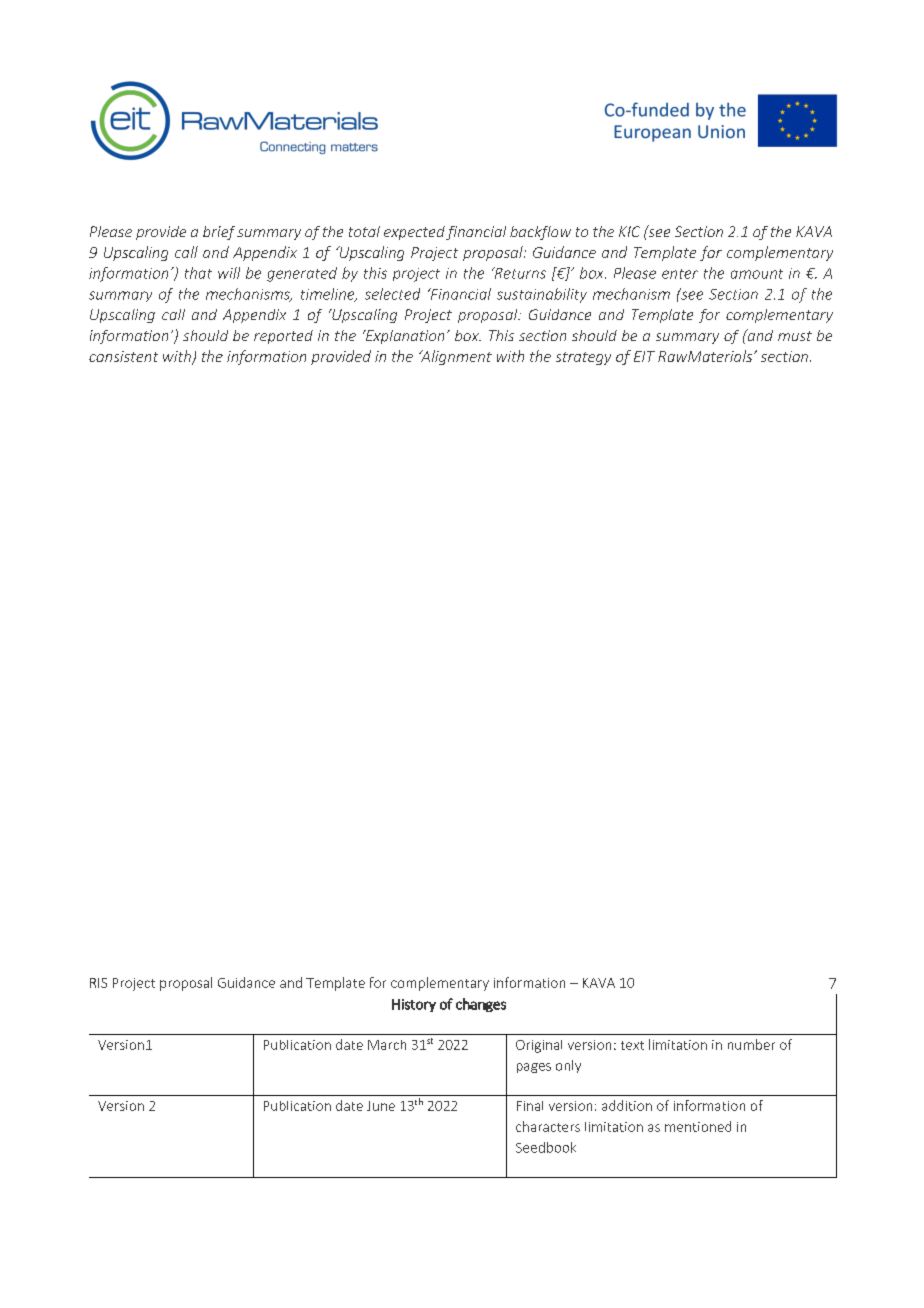 This screenshot has height=1308, width=924. I want to click on EIT, so click(644, 356).
